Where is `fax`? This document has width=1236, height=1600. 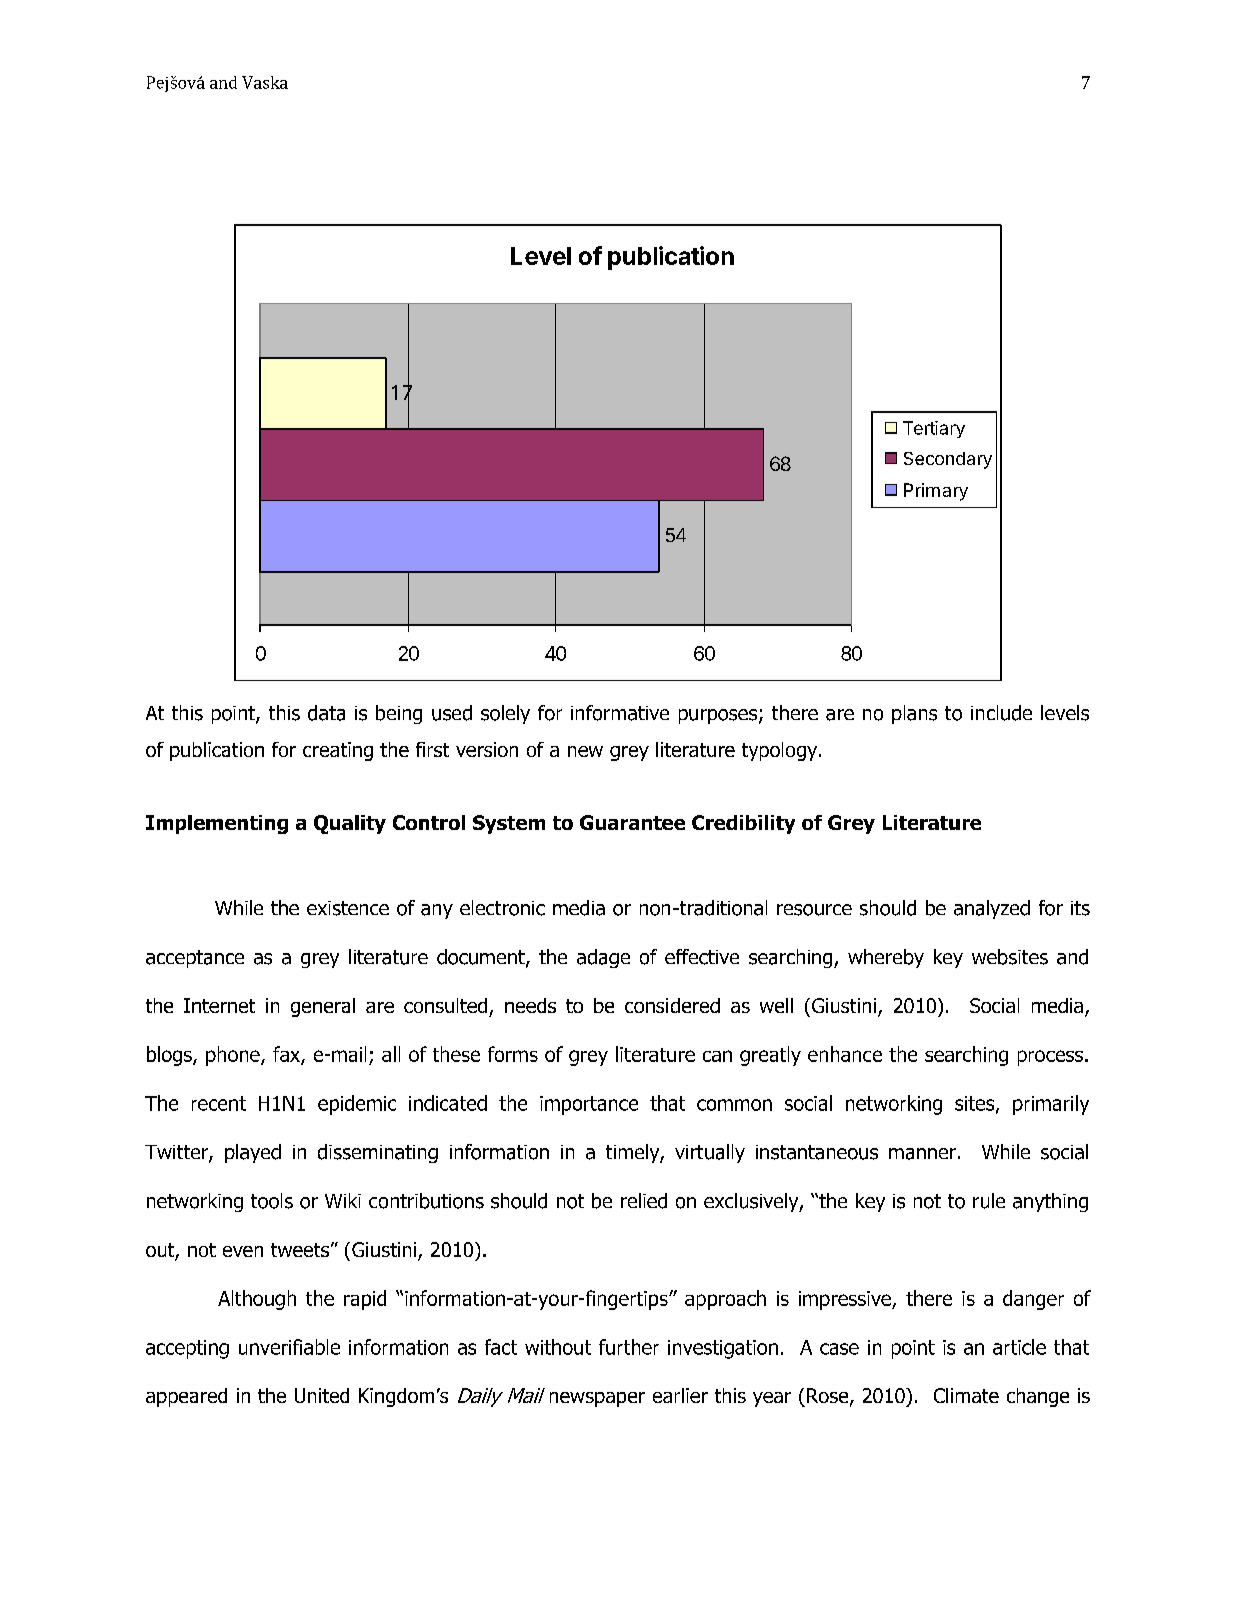 fax is located at coordinates (287, 1055).
